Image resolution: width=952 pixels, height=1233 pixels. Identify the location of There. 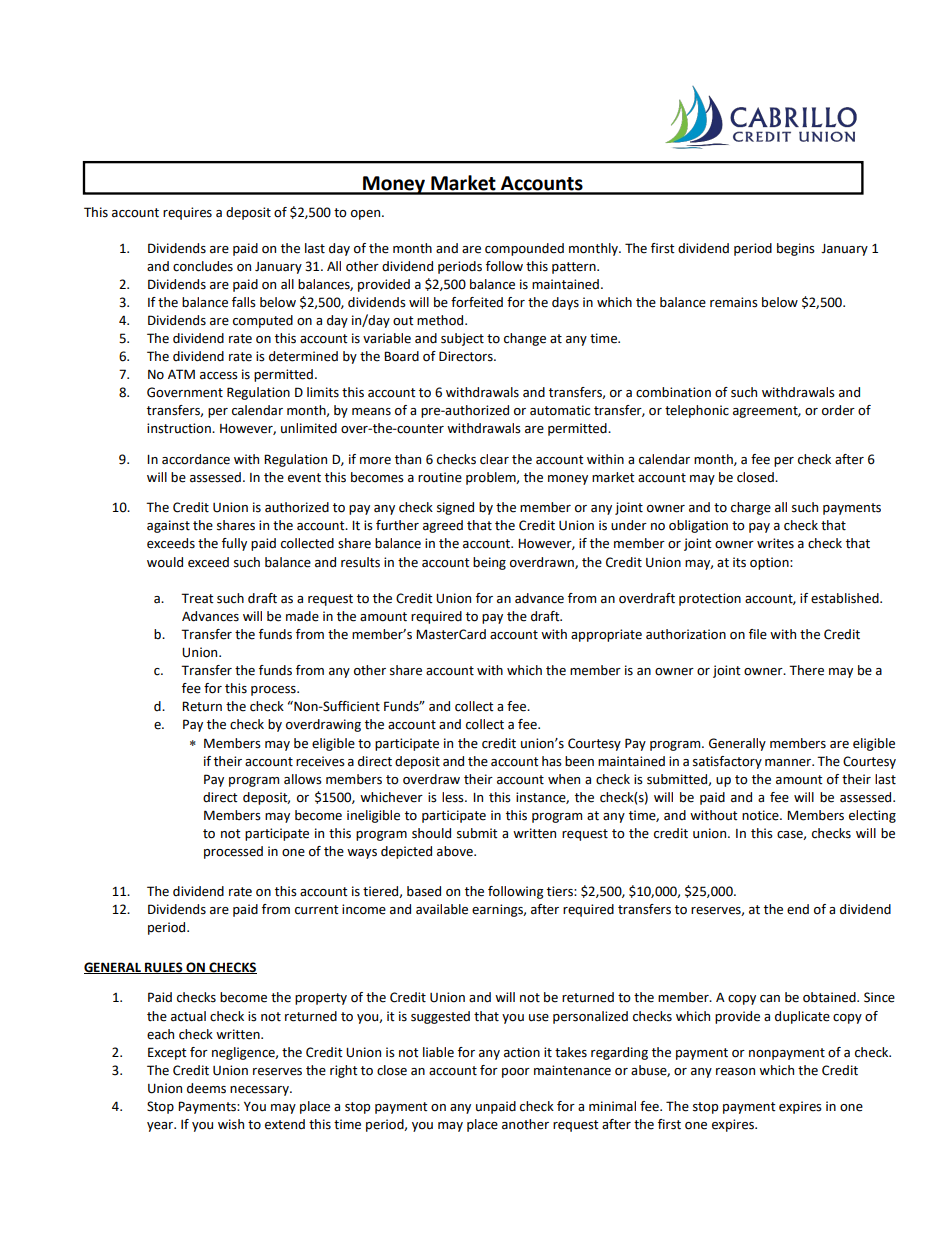
(806, 670).
